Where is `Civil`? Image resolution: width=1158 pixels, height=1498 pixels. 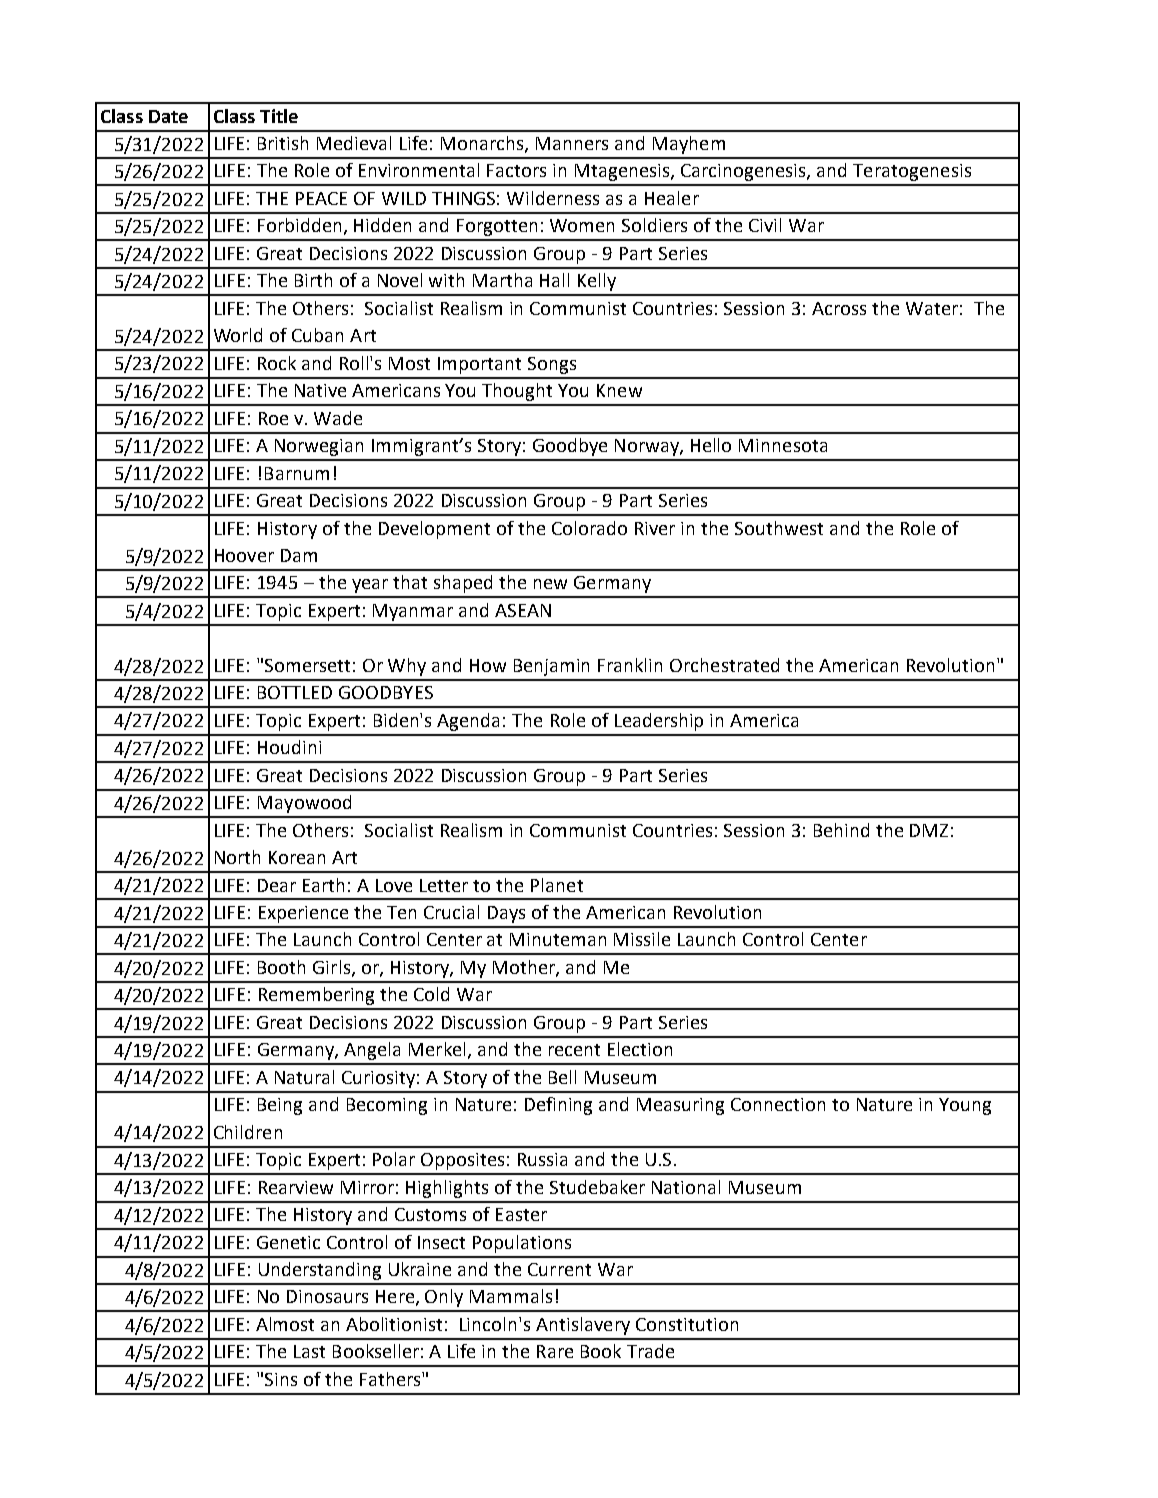
Civil is located at coordinates (765, 225).
